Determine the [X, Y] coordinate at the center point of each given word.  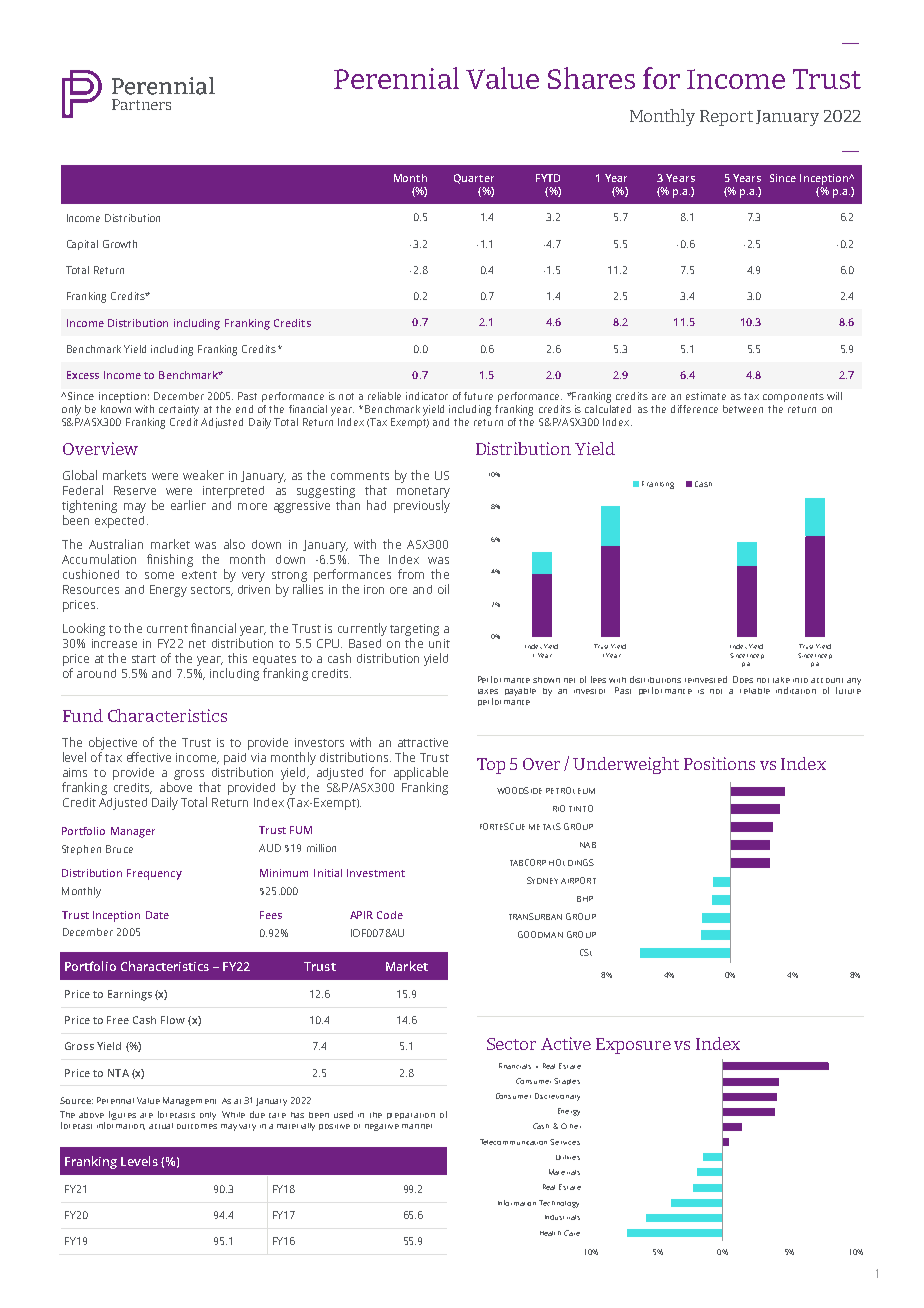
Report [726, 118]
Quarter [474, 179]
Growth [120, 244]
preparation [411, 1116]
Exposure [633, 1046]
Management [189, 1101]
